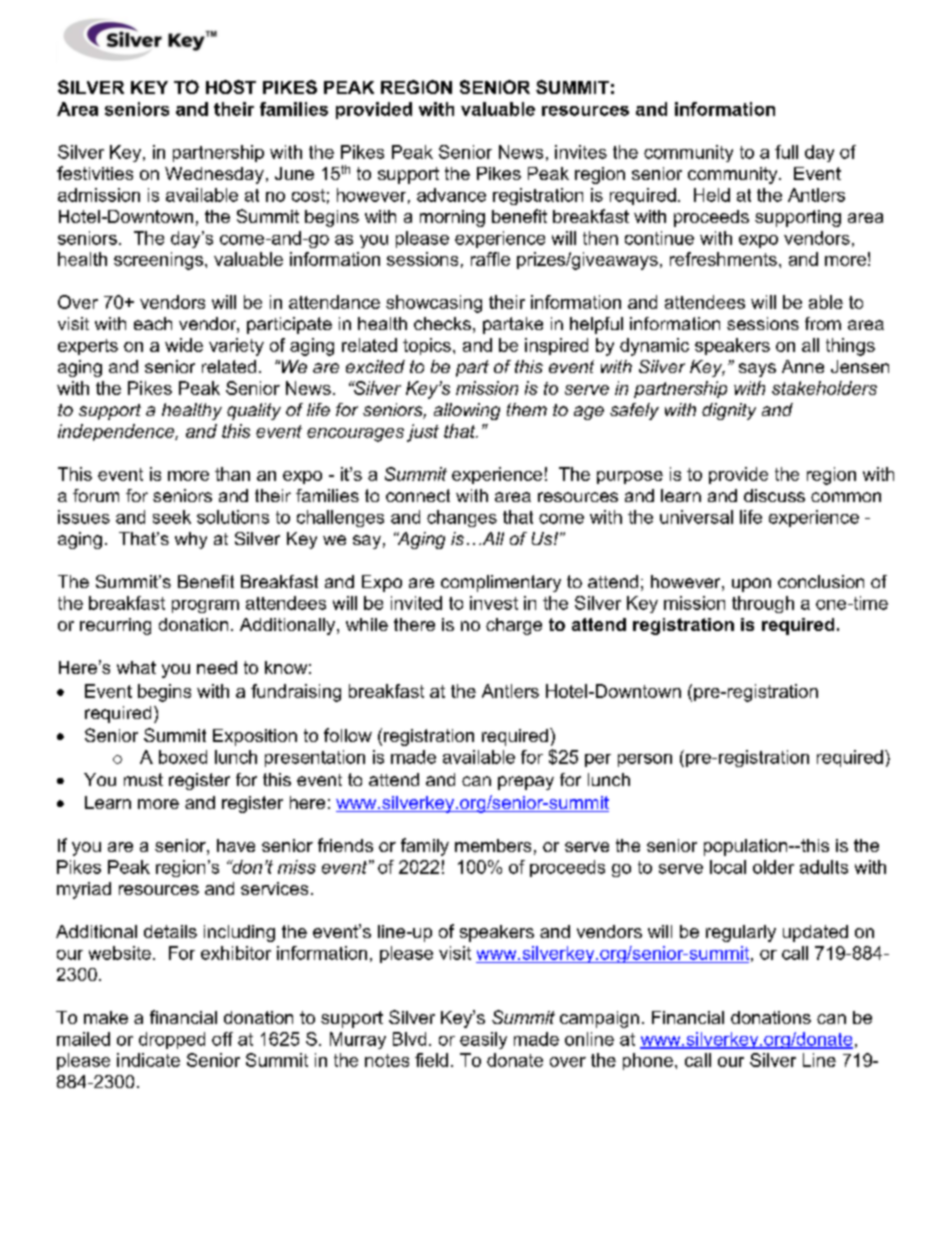 The width and height of the page is (952, 1233). Describe the element at coordinates (172, 517) in the page. I see `seek` at that location.
